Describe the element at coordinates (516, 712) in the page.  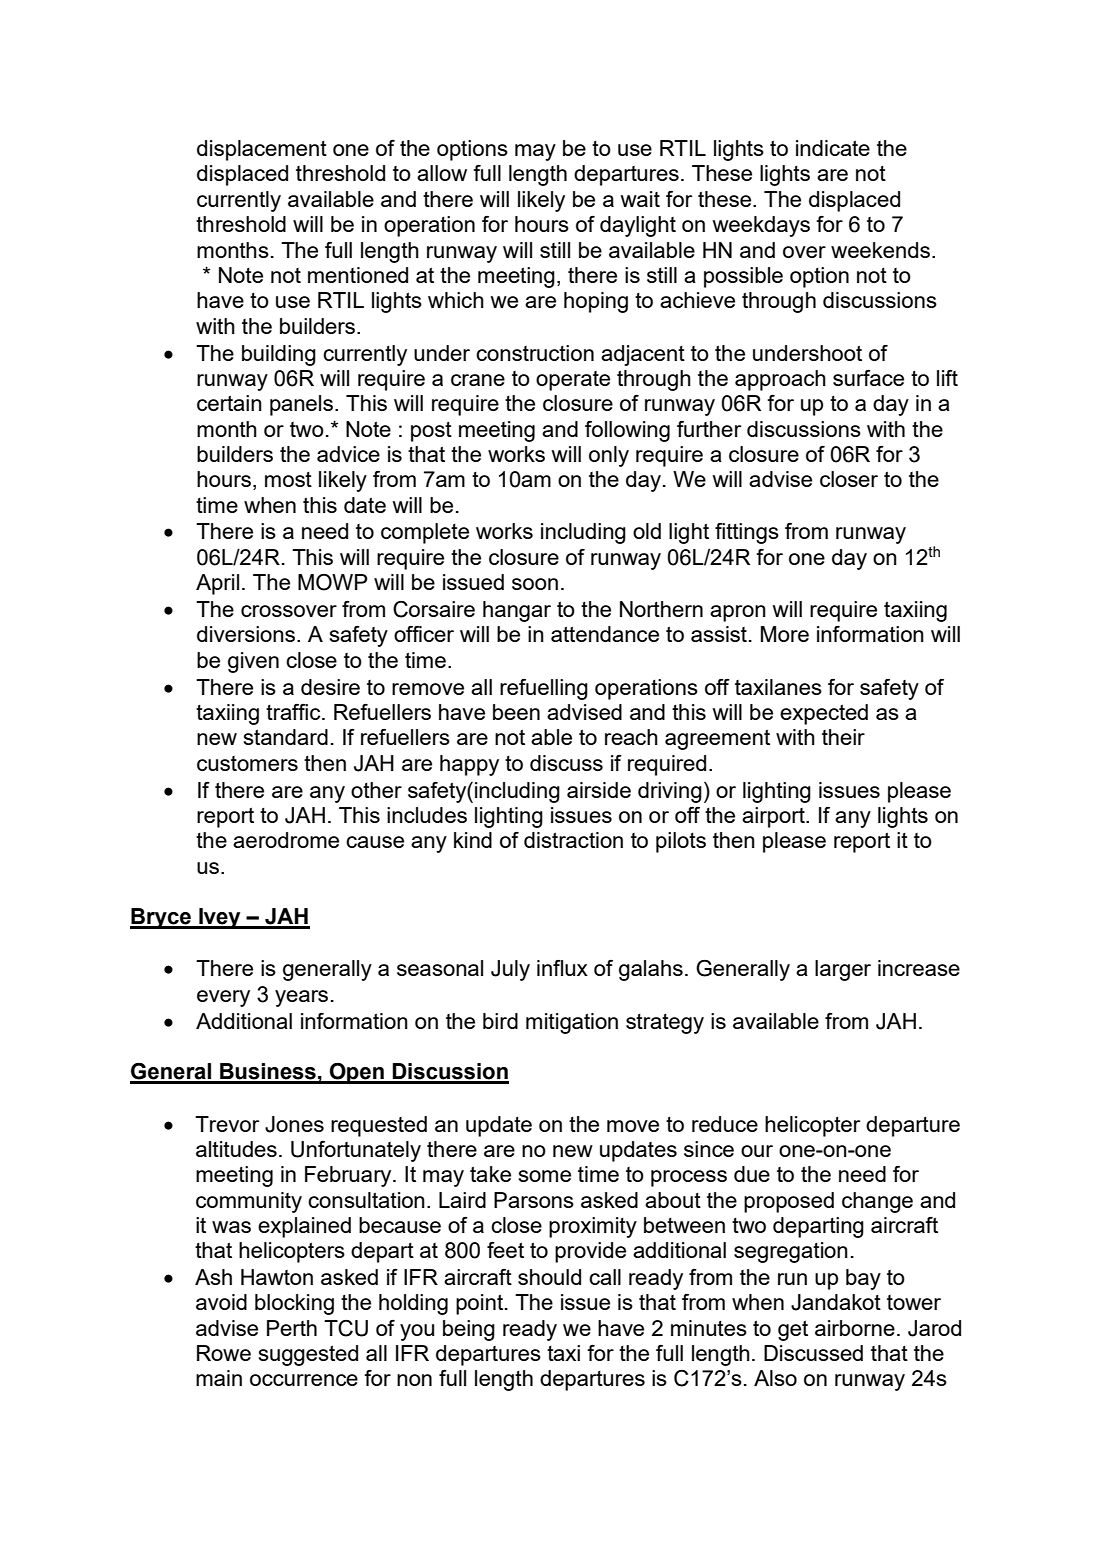
I see `been` at that location.
